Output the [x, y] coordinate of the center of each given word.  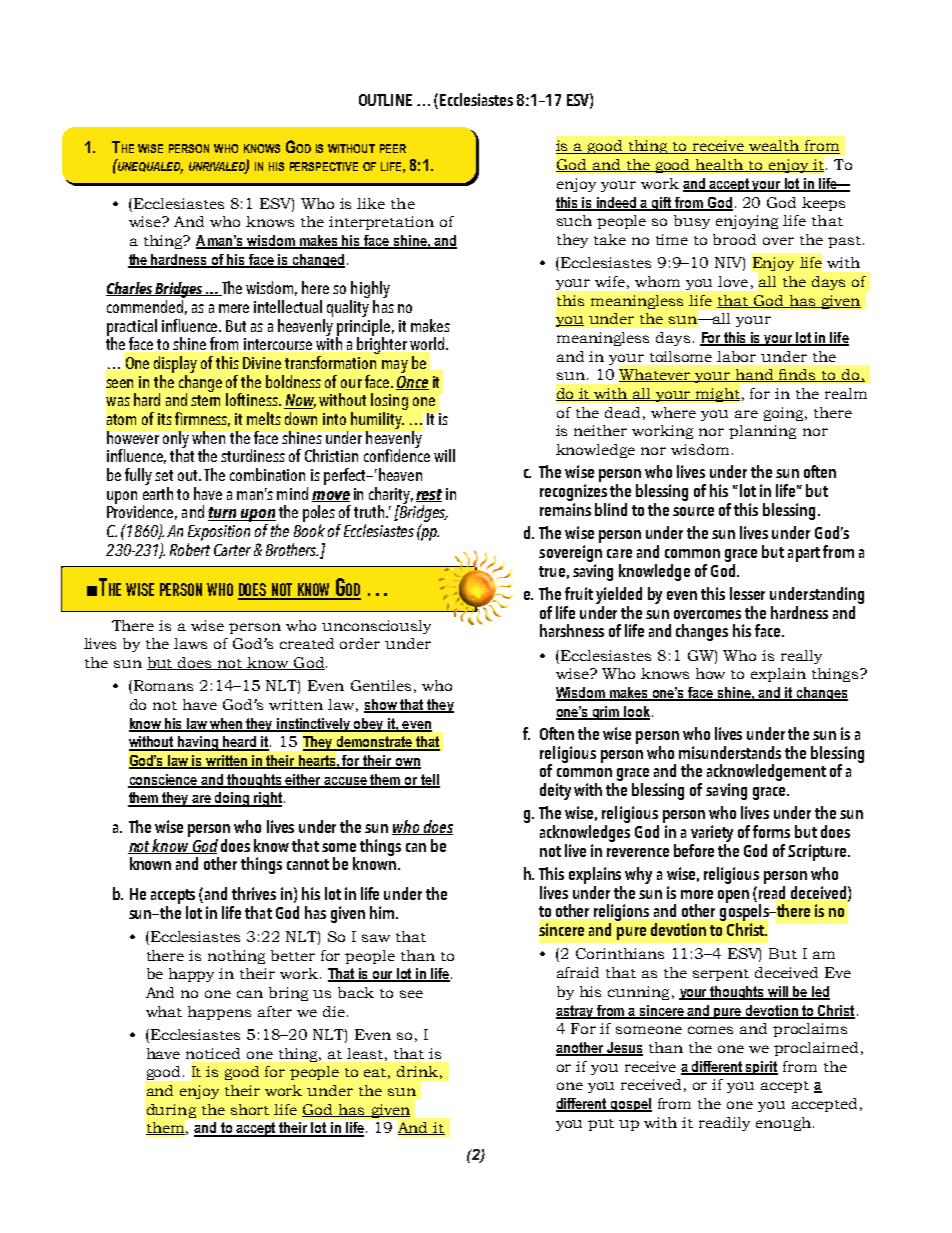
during [171, 1111]
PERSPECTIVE [324, 166]
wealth [774, 147]
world [428, 343]
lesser [747, 593]
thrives [254, 893]
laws [190, 643]
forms [771, 831]
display [175, 366]
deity [555, 791]
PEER [393, 148]
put [601, 1125]
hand [754, 375]
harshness [572, 630]
